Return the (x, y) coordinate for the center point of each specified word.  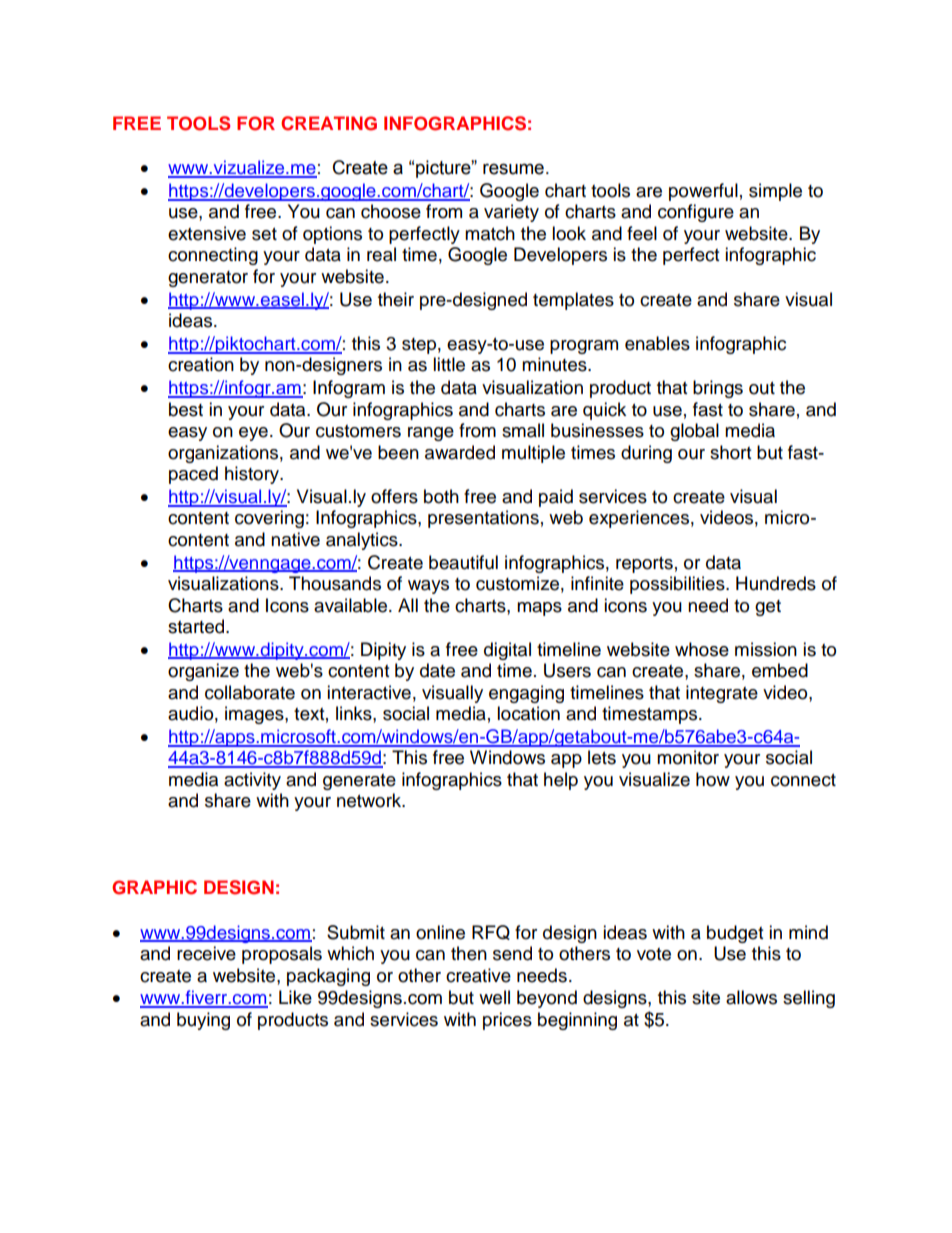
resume (513, 169)
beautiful (463, 562)
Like (295, 997)
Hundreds (776, 583)
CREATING (329, 123)
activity (252, 781)
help (561, 781)
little (449, 364)
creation (201, 364)
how (713, 779)
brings (718, 389)
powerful (703, 192)
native (295, 539)
